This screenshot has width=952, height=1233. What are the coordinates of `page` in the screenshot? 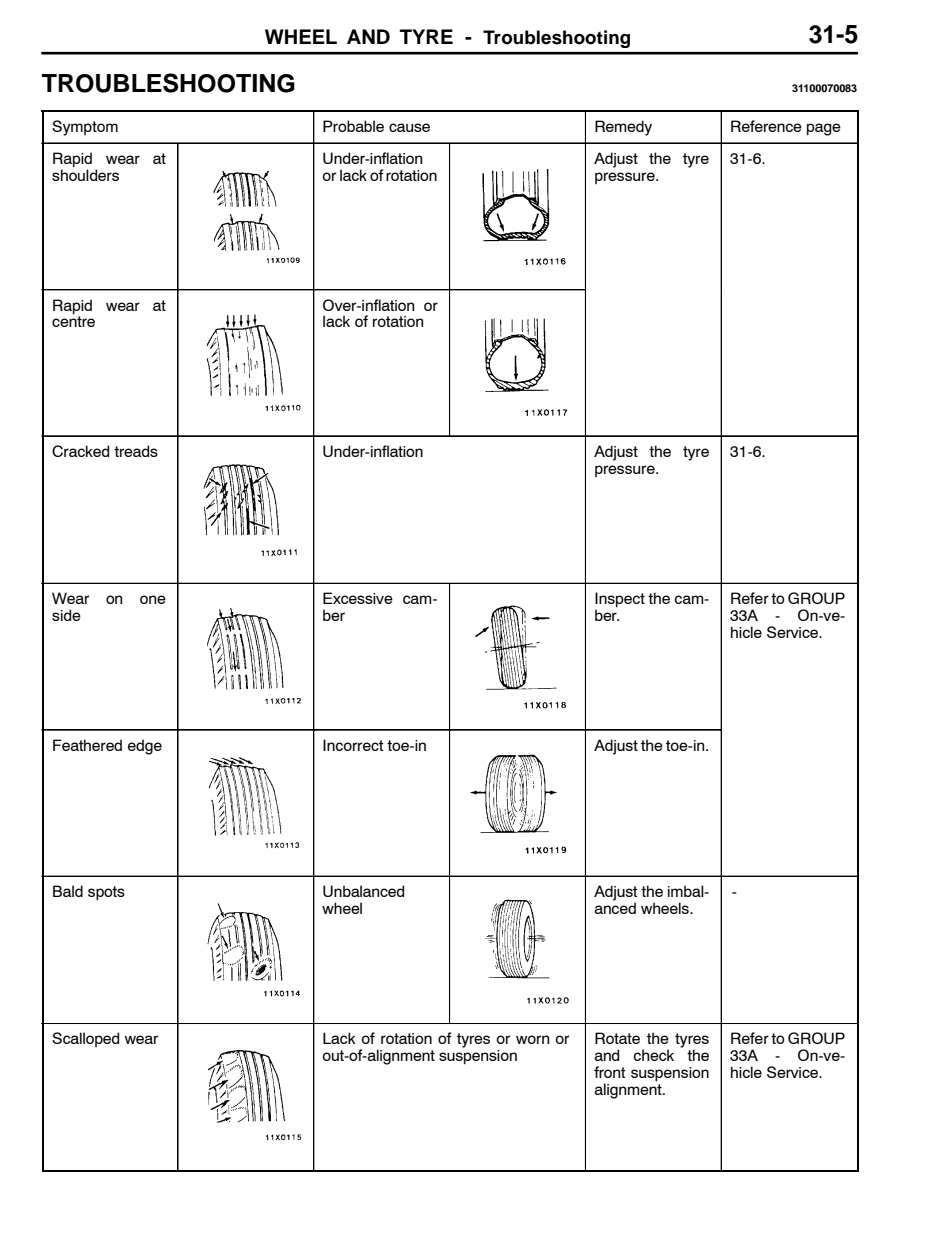 It's located at (824, 129).
